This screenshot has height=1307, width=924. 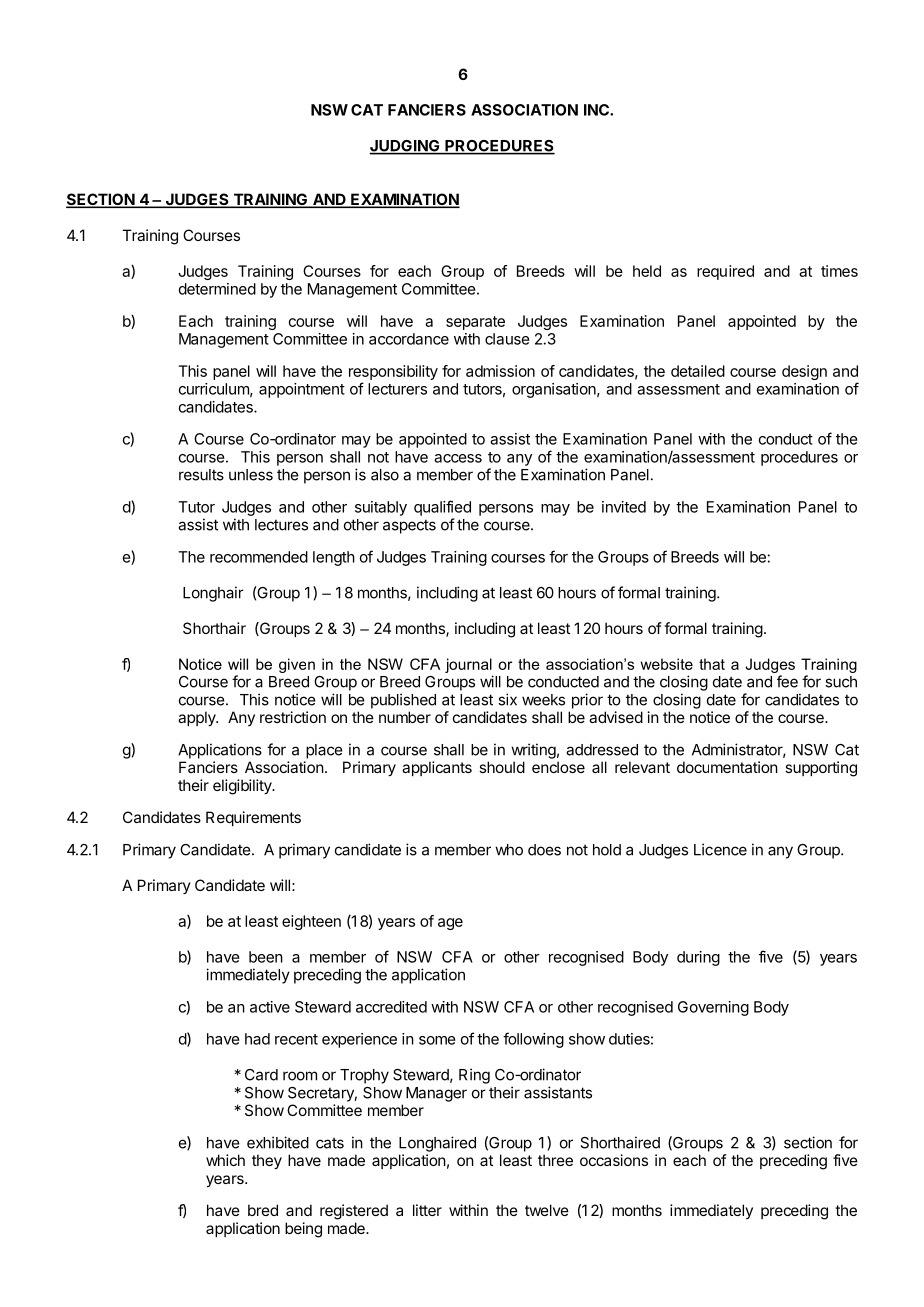 I want to click on JUDGING, so click(x=405, y=147).
